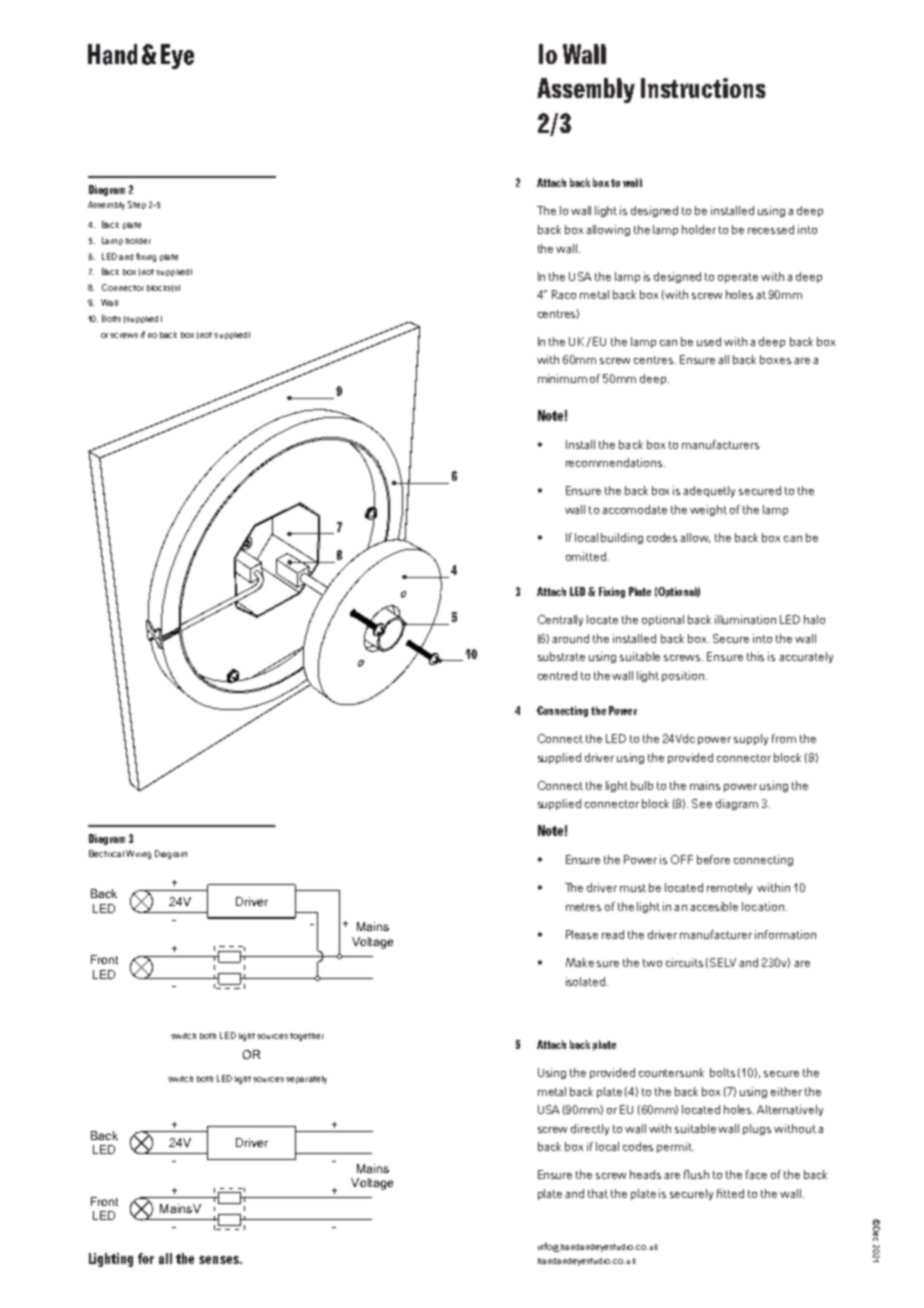 Image resolution: width=924 pixels, height=1308 pixels. Describe the element at coordinates (580, 962) in the image. I see `Make` at that location.
